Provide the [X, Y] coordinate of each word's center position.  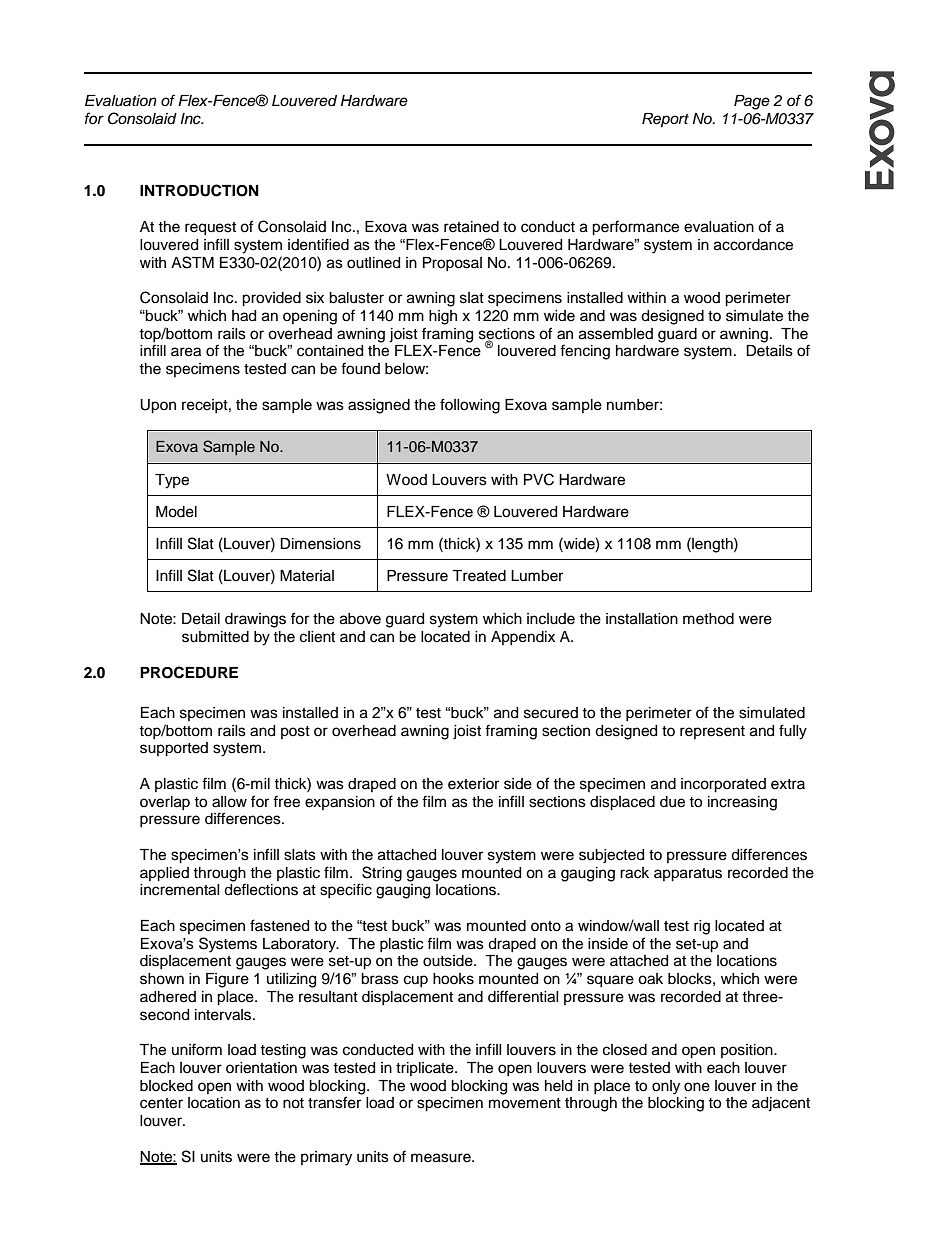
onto [546, 926]
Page [752, 102]
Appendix [523, 638]
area [186, 352]
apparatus [688, 875]
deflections [261, 889]
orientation [261, 1068]
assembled [616, 334]
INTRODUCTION [199, 190]
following [470, 406]
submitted [215, 637]
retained [471, 227]
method [708, 619]
